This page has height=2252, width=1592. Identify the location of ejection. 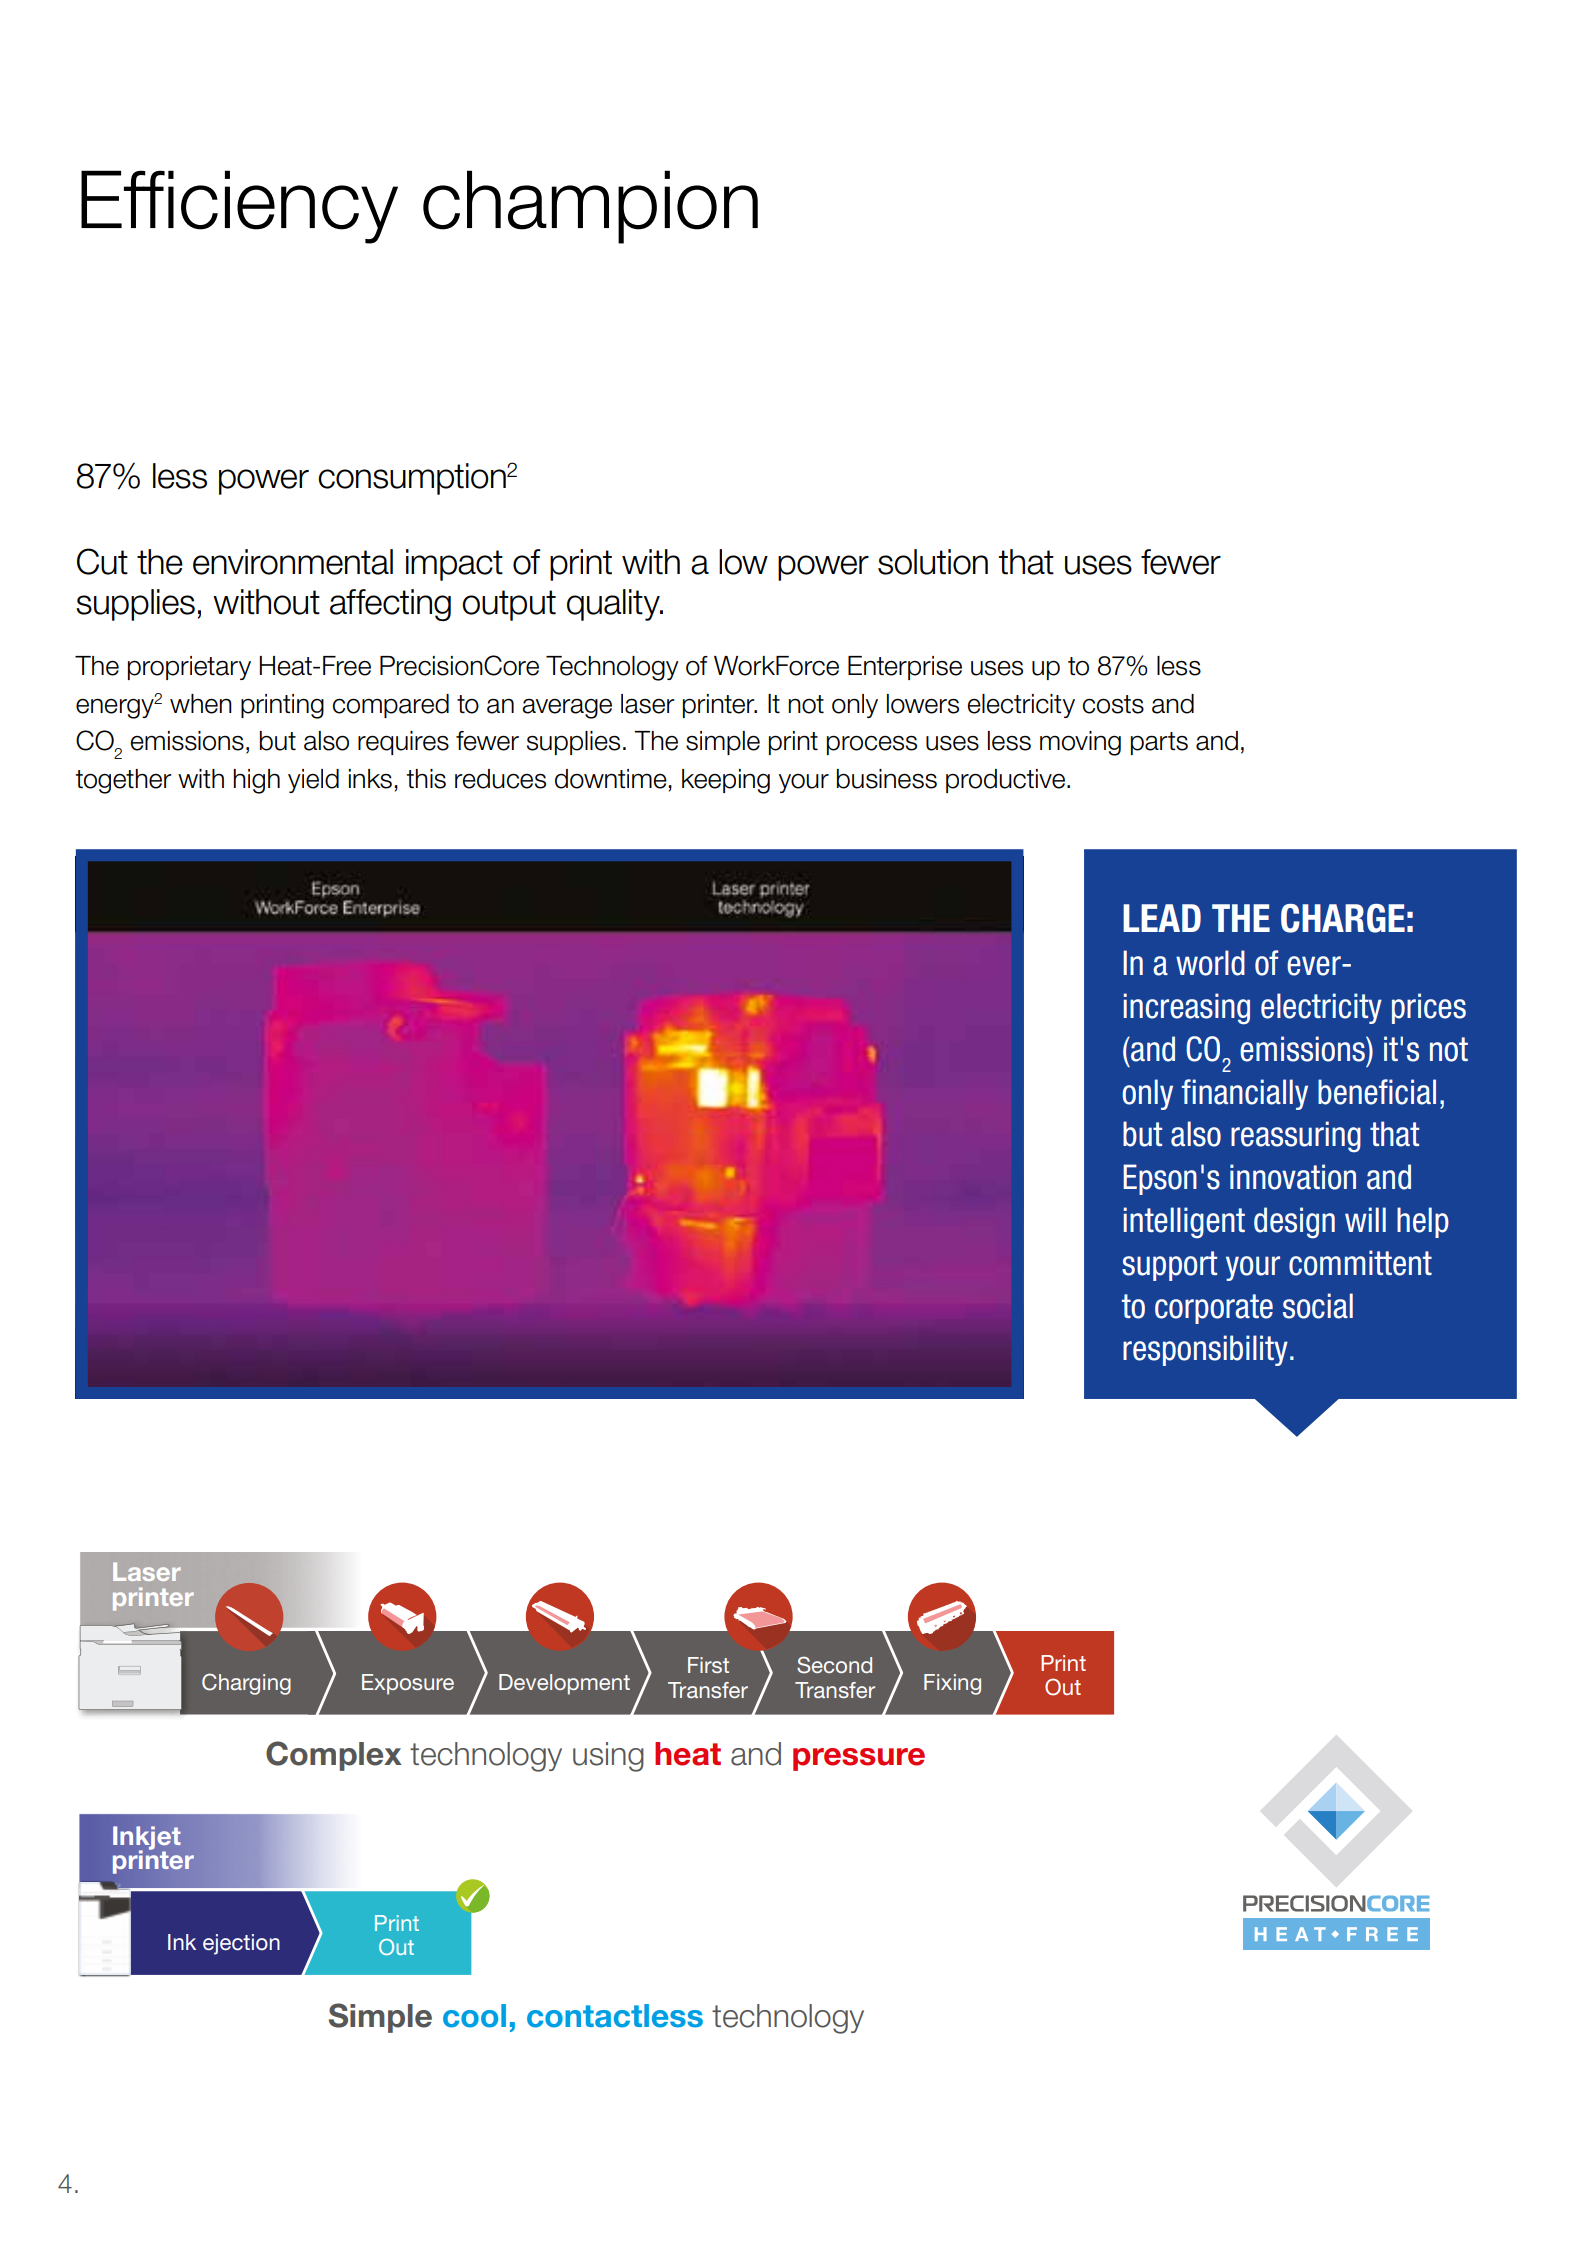
(241, 1944).
